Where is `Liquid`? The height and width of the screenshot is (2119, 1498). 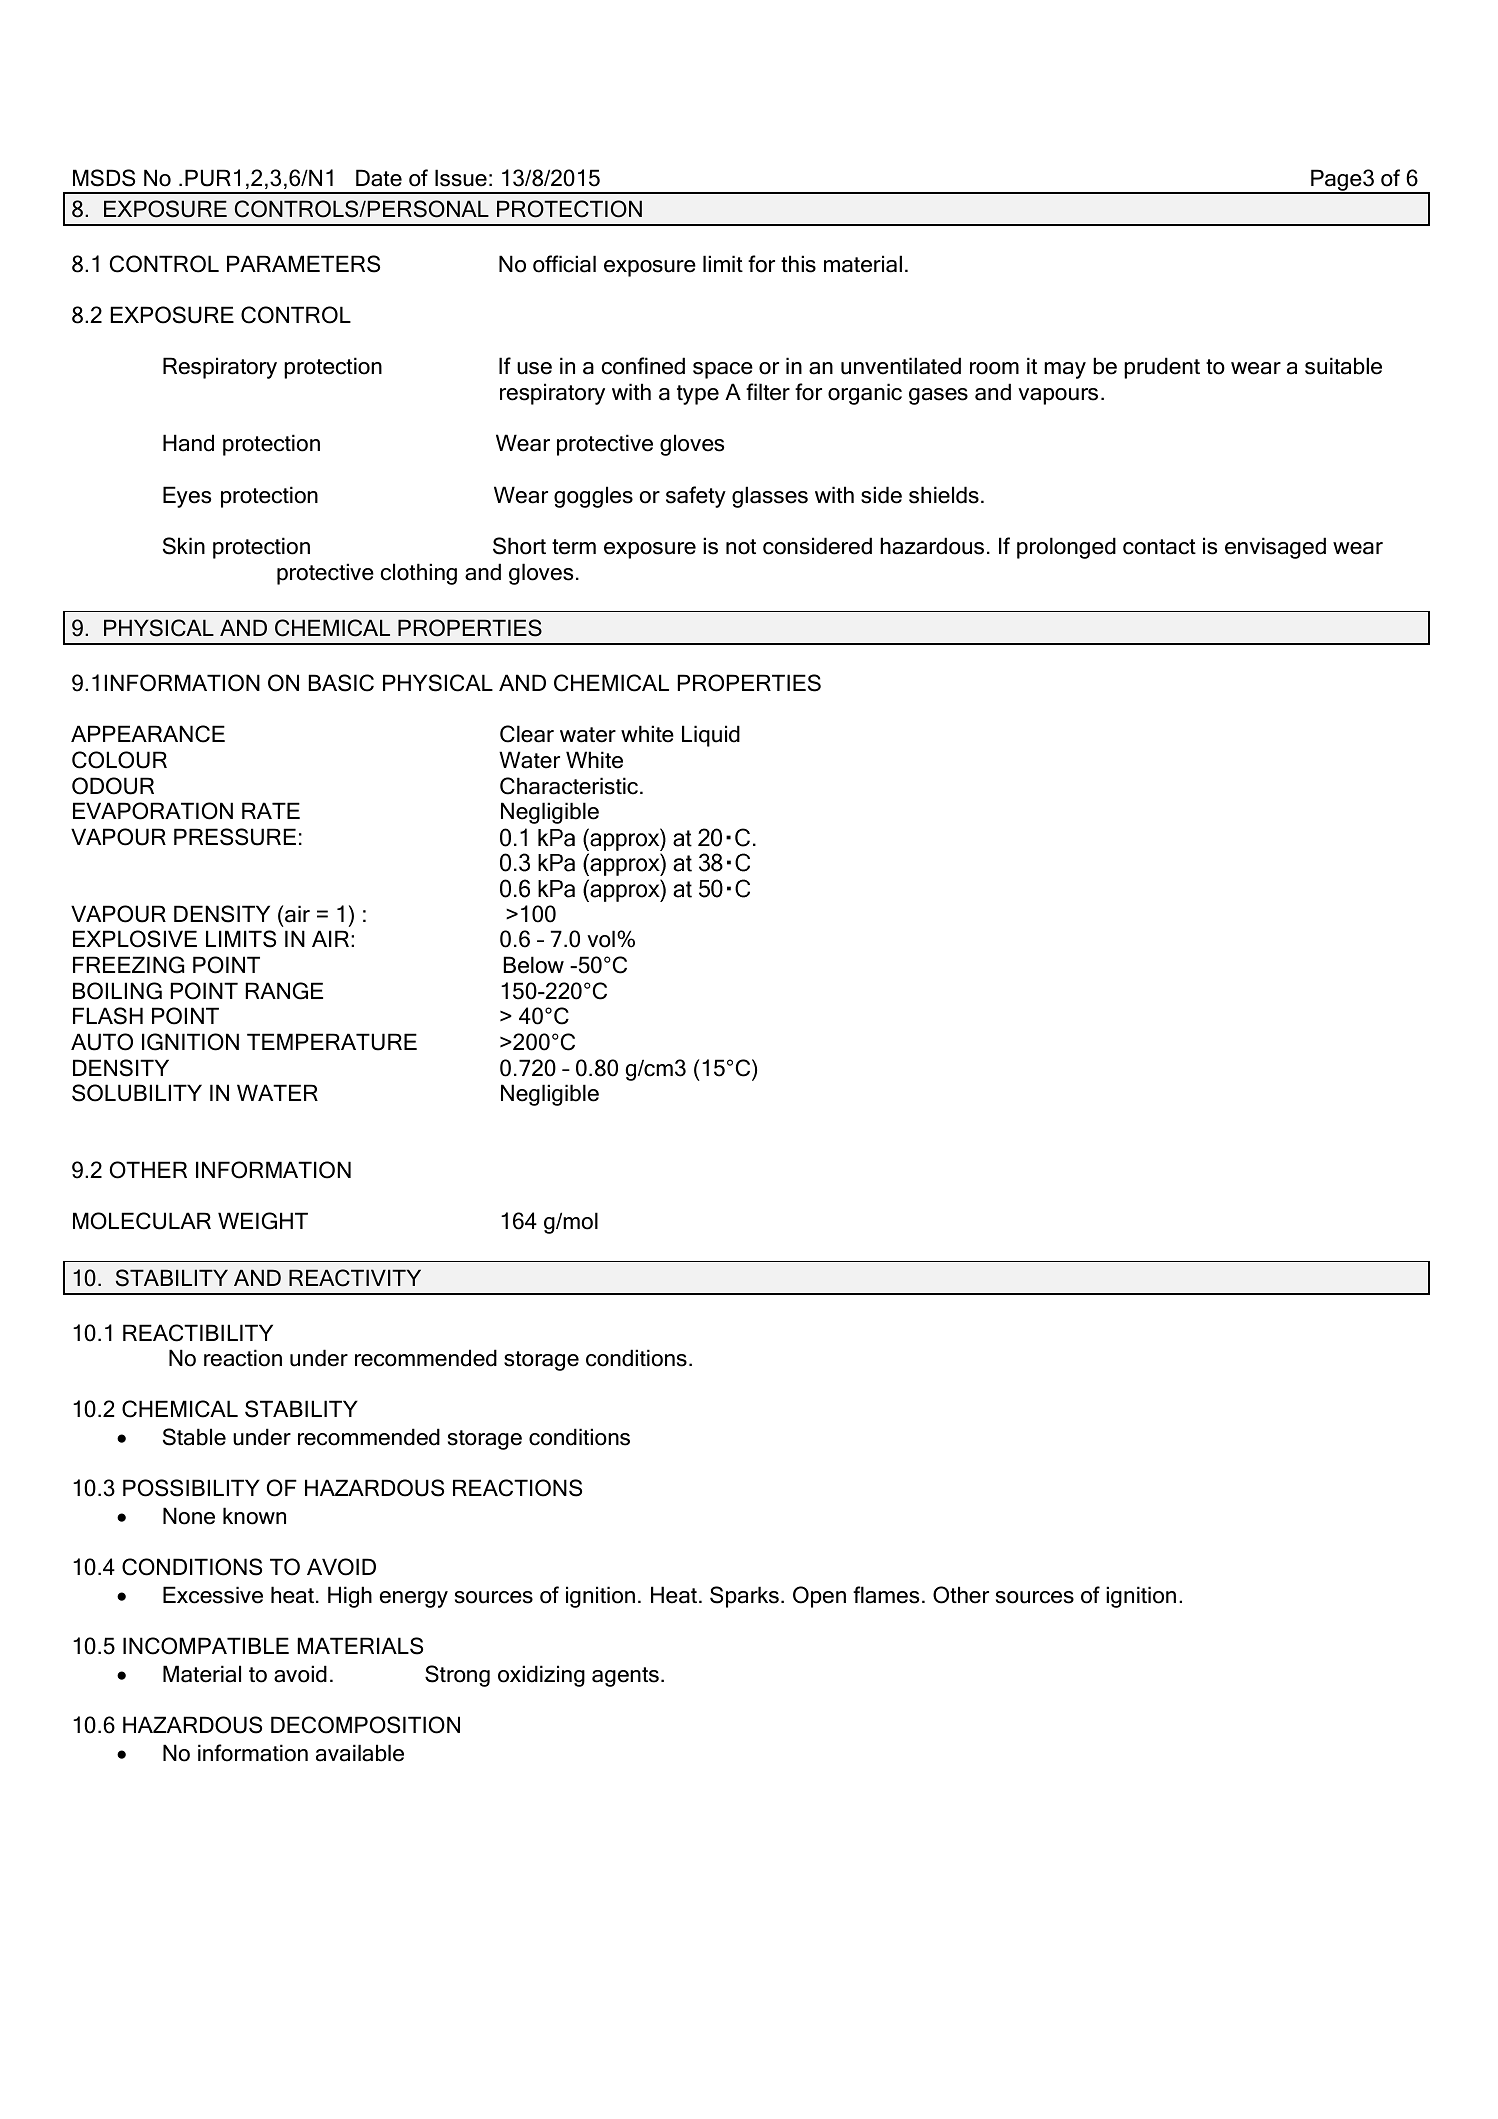 Liquid is located at coordinates (711, 736).
